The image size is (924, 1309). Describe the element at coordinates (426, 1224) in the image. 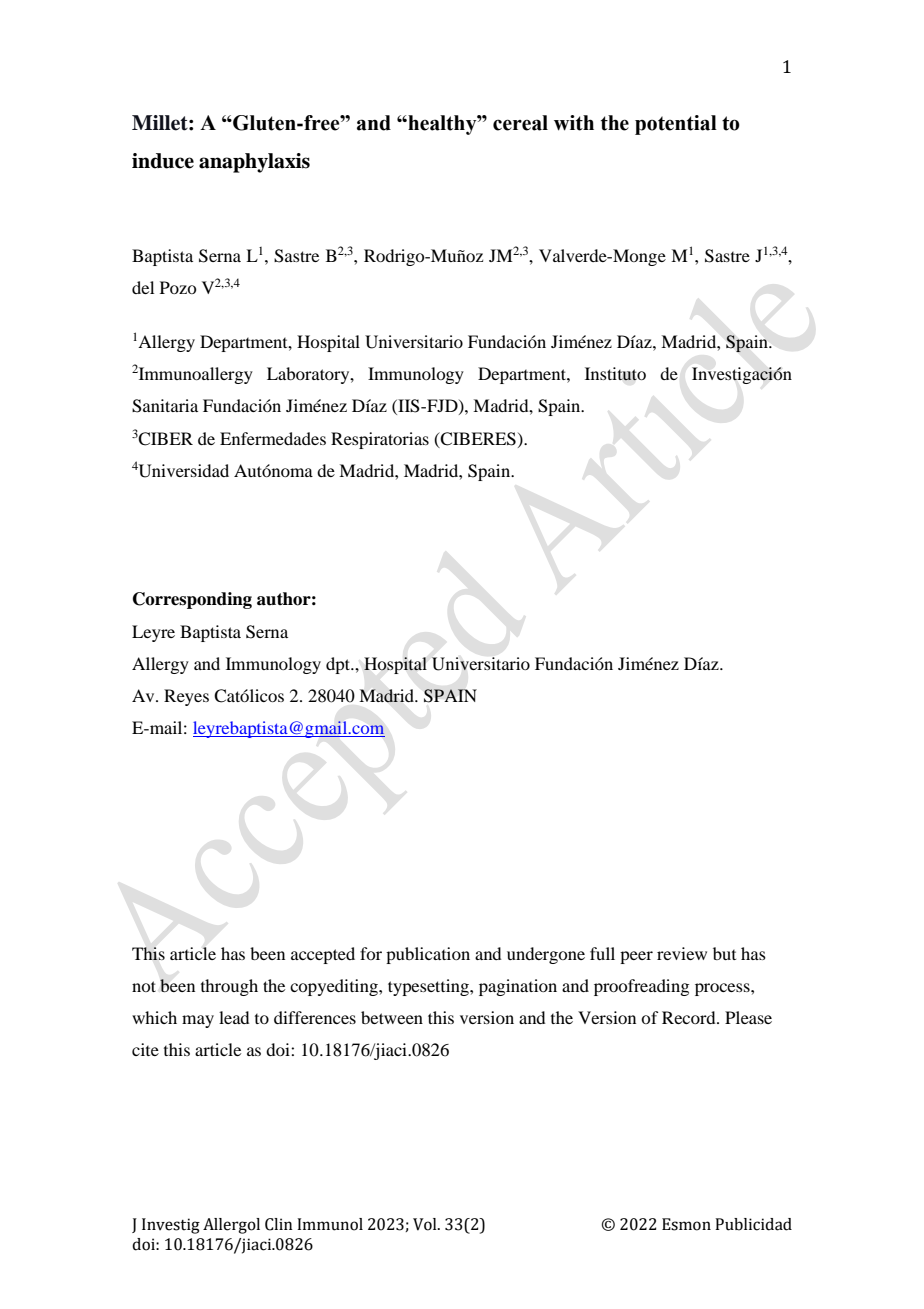

I see `Vol` at that location.
